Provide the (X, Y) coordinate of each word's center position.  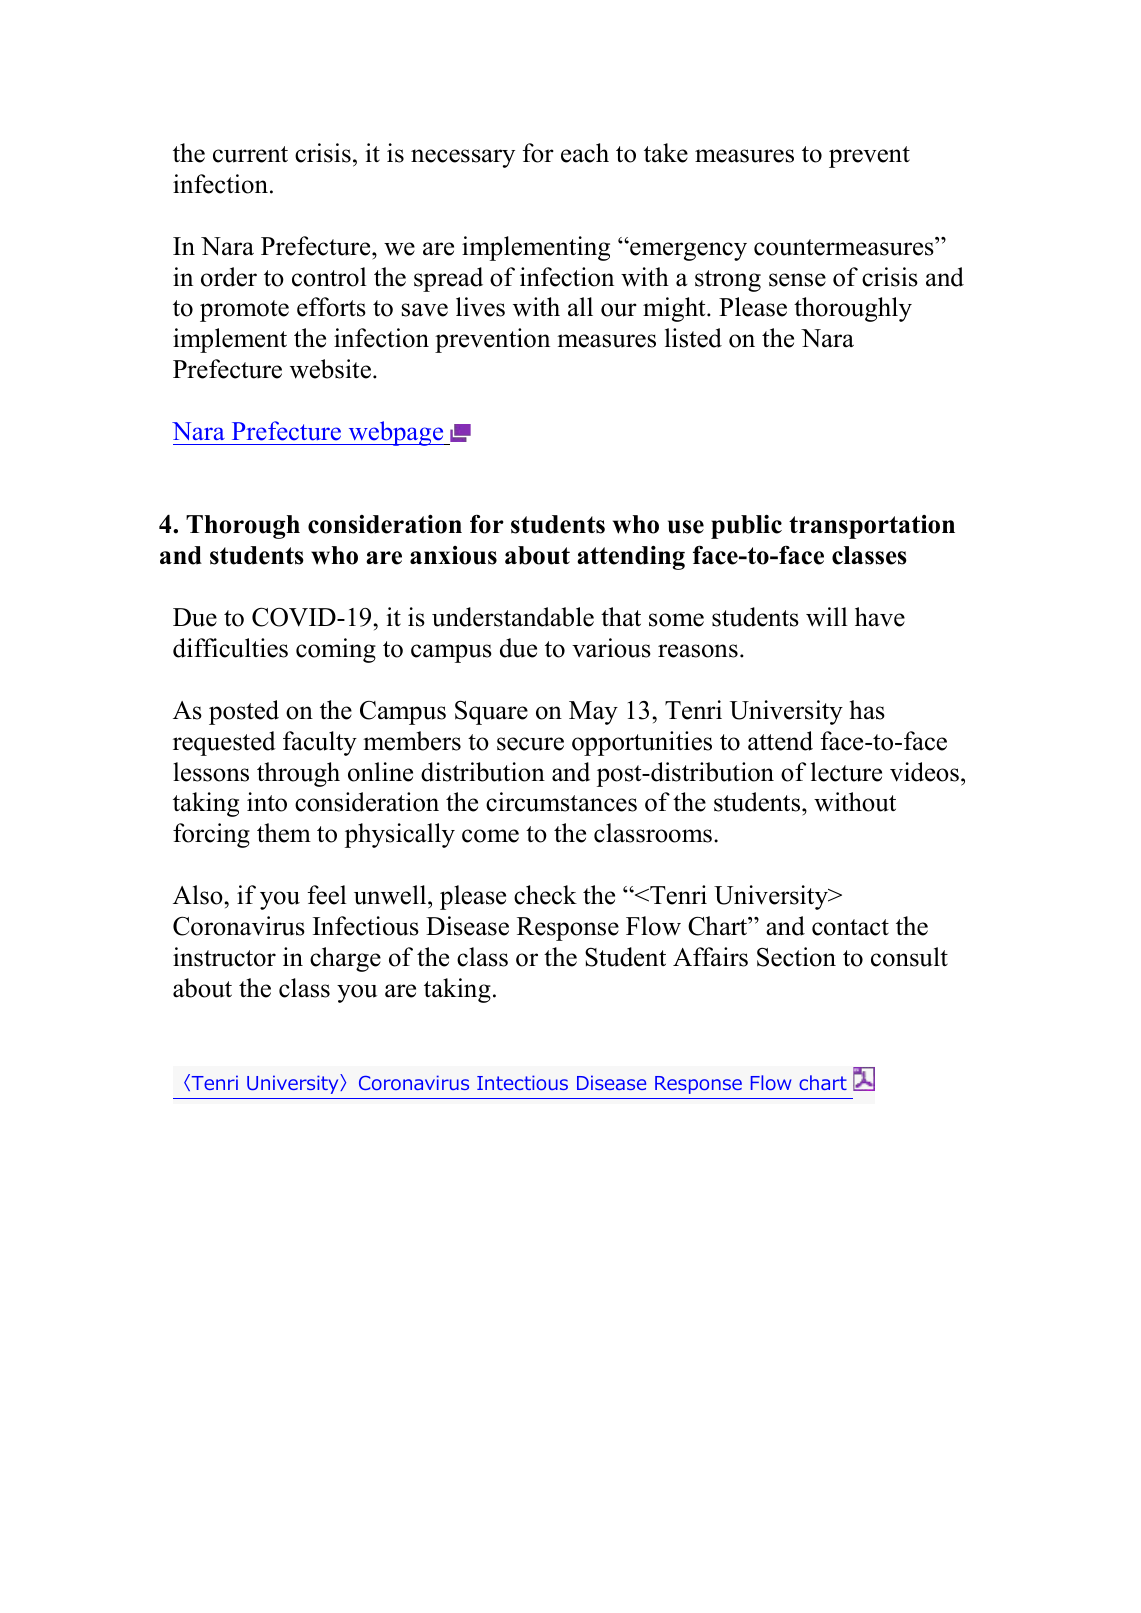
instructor (224, 957)
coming (336, 650)
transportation (872, 527)
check (545, 895)
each (585, 153)
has (867, 710)
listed (693, 338)
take (666, 153)
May (593, 713)
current (250, 154)
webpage (396, 433)
